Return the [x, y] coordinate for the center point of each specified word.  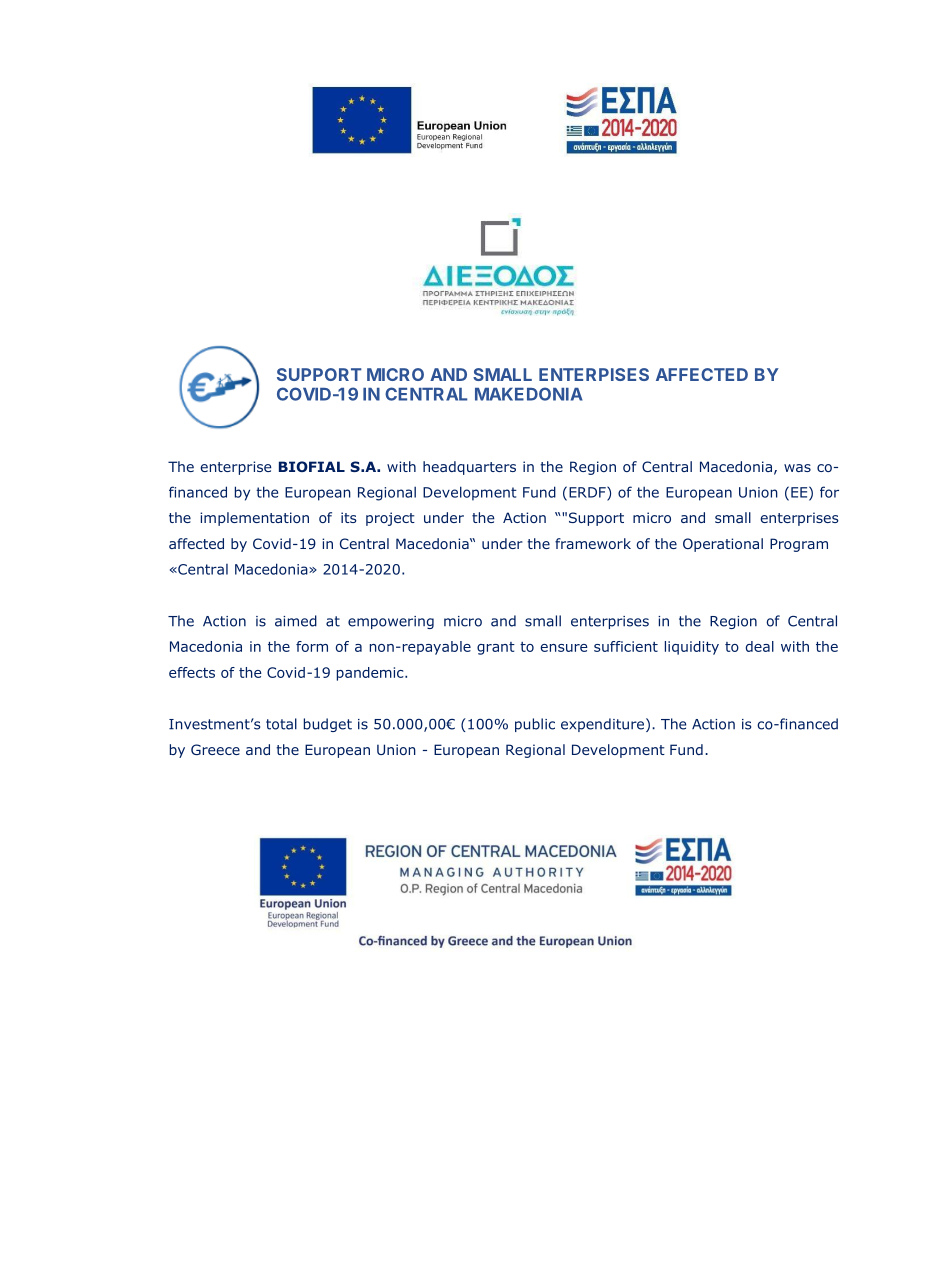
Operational [723, 545]
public [535, 725]
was [797, 468]
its [349, 517]
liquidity [692, 648]
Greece [215, 749]
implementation [254, 519]
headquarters [469, 468]
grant [496, 648]
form [312, 646]
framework [593, 543]
